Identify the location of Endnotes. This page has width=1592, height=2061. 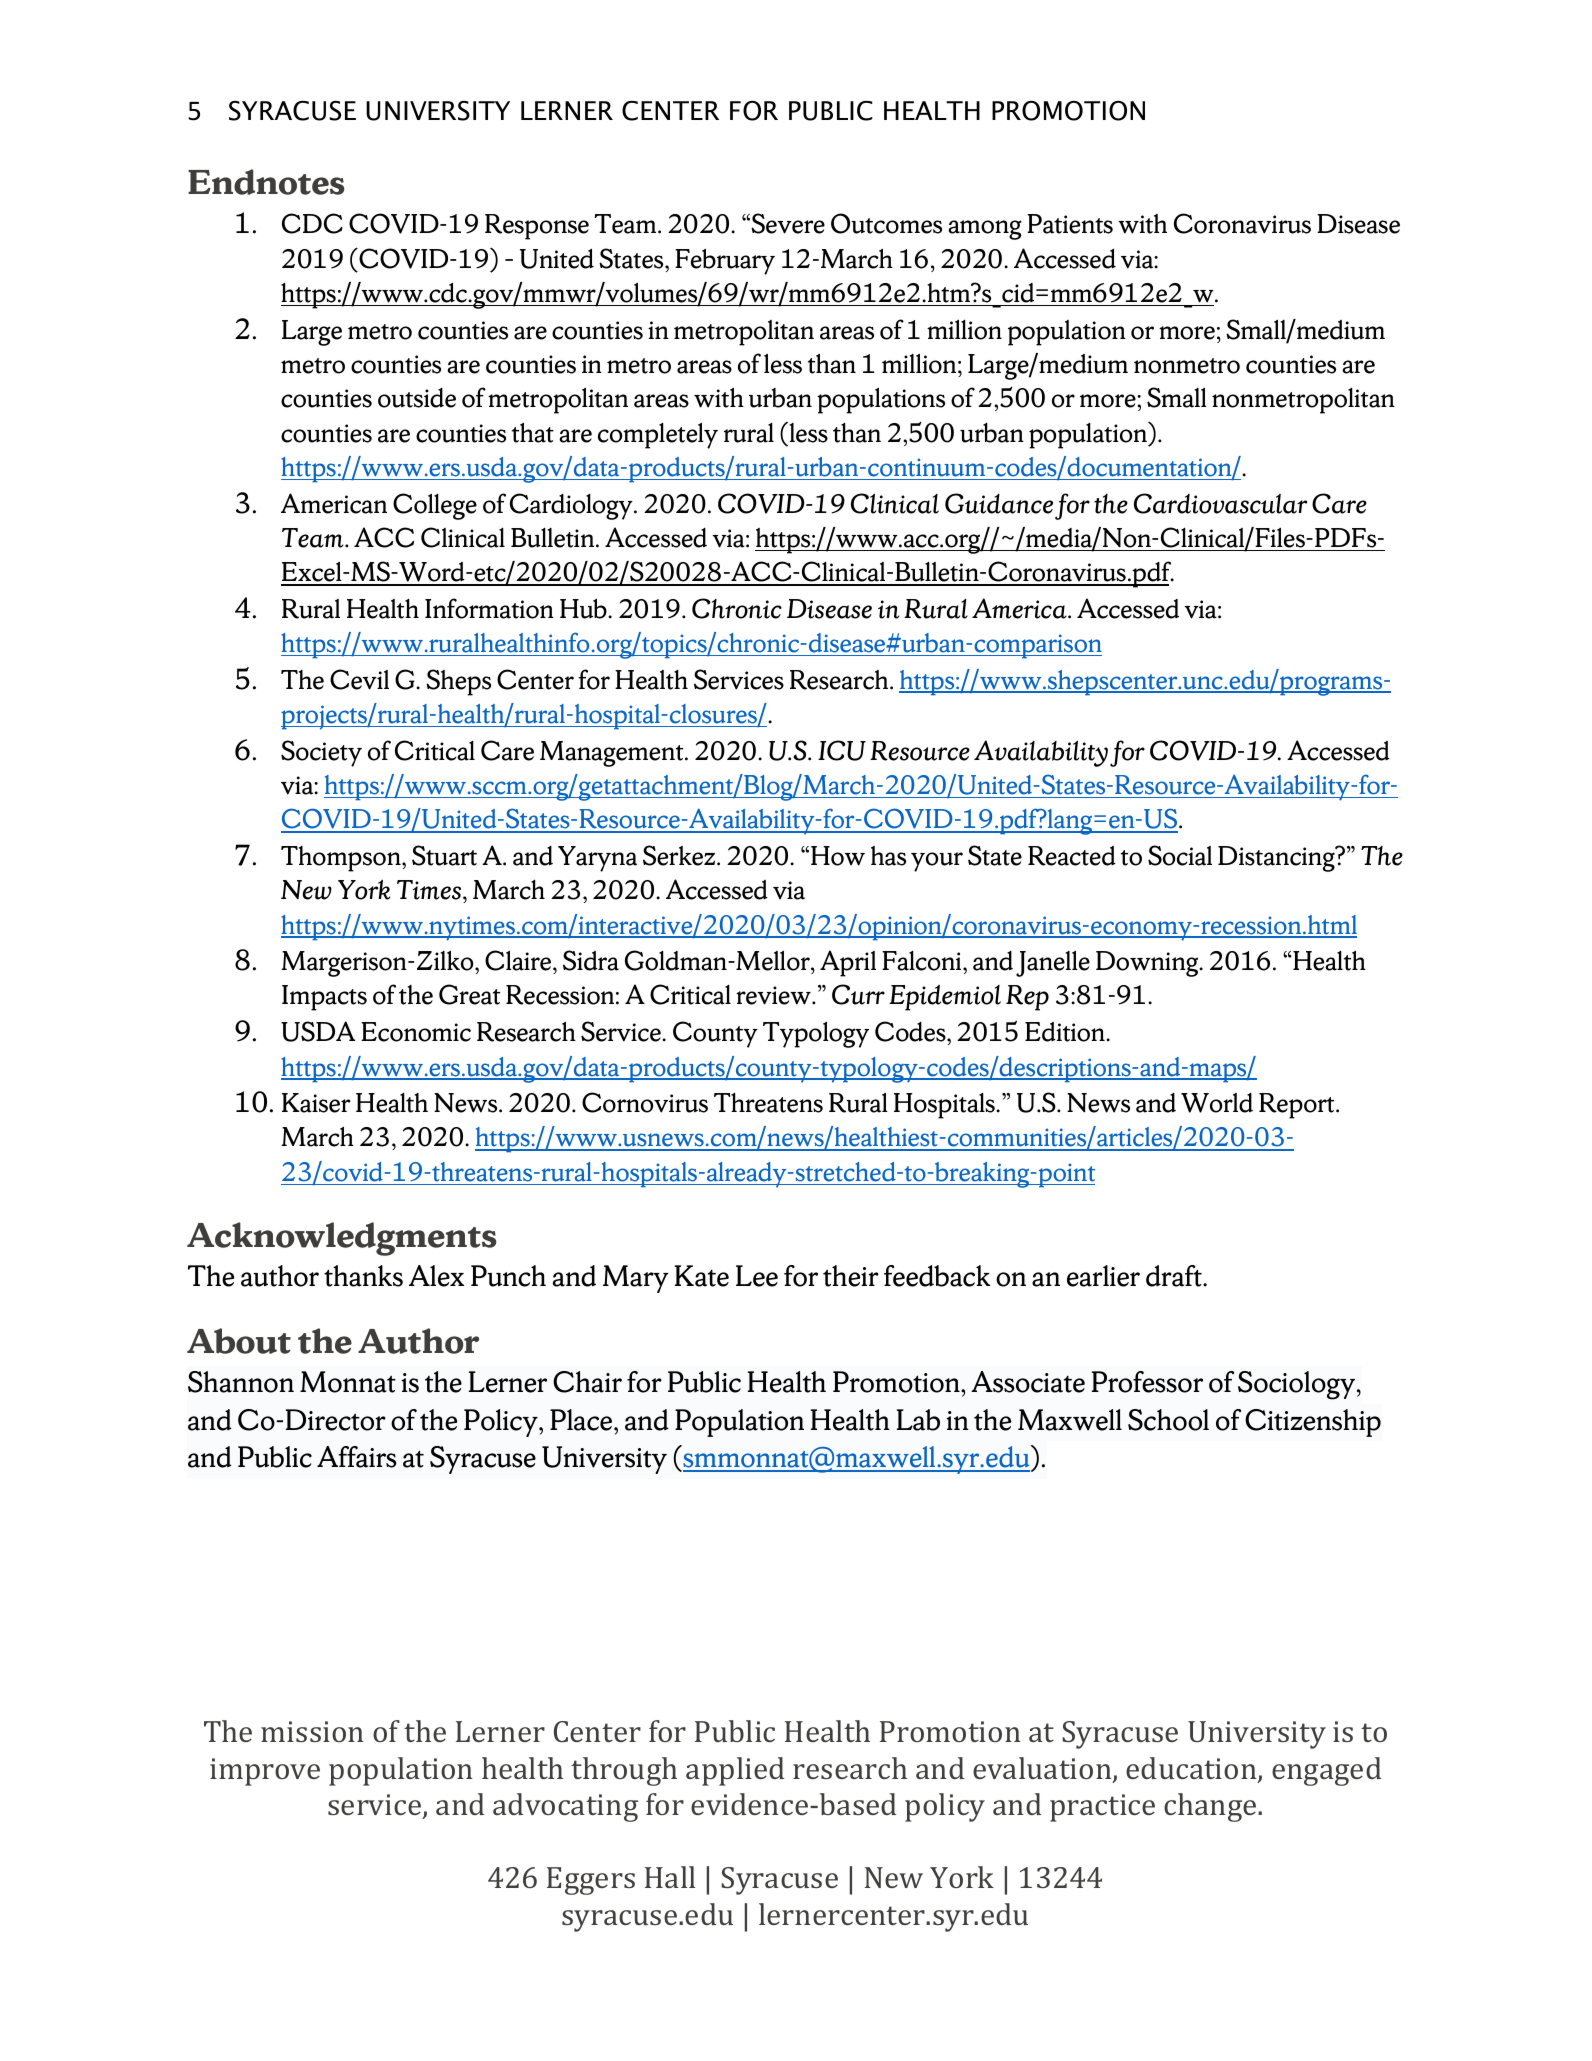
(266, 182).
